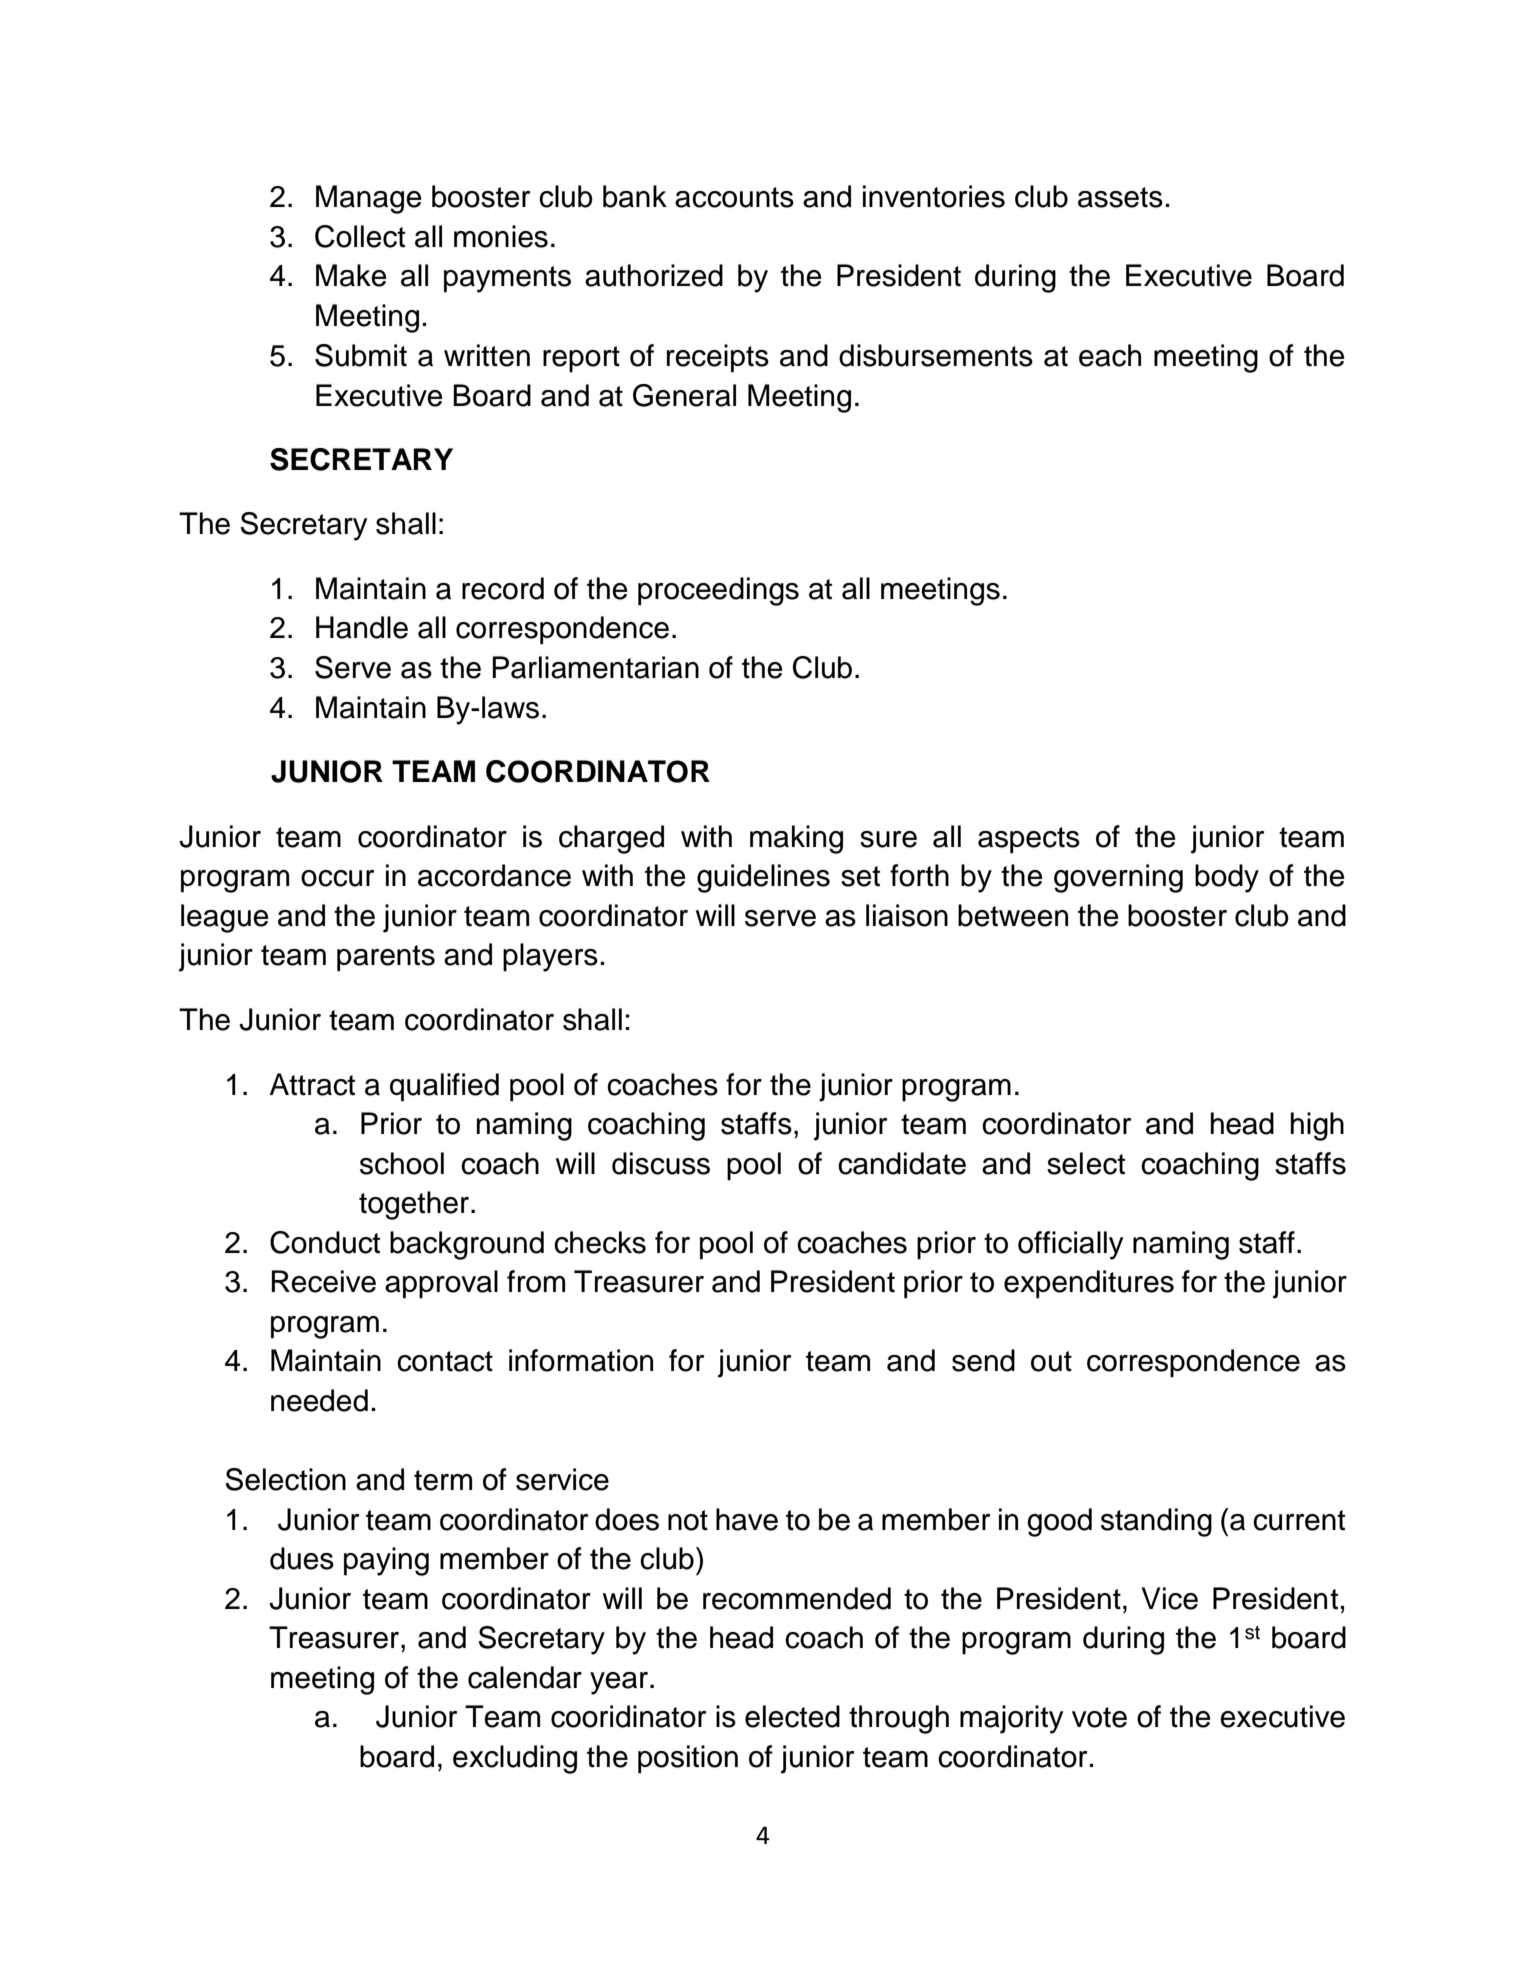 This screenshot has width=1526, height=1975. I want to click on body, so click(1227, 878).
